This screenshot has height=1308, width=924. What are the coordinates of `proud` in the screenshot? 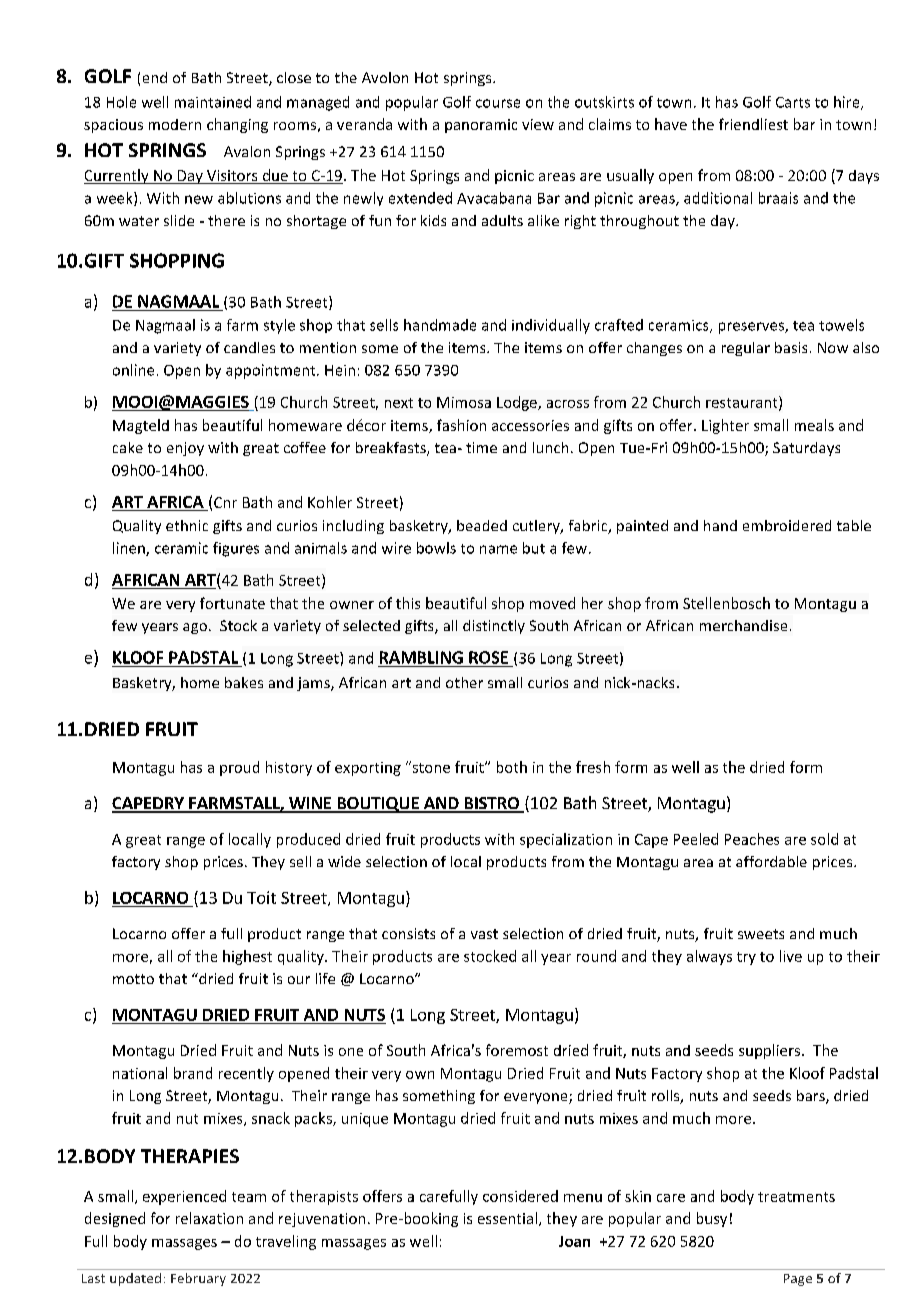 It's located at (239, 768).
